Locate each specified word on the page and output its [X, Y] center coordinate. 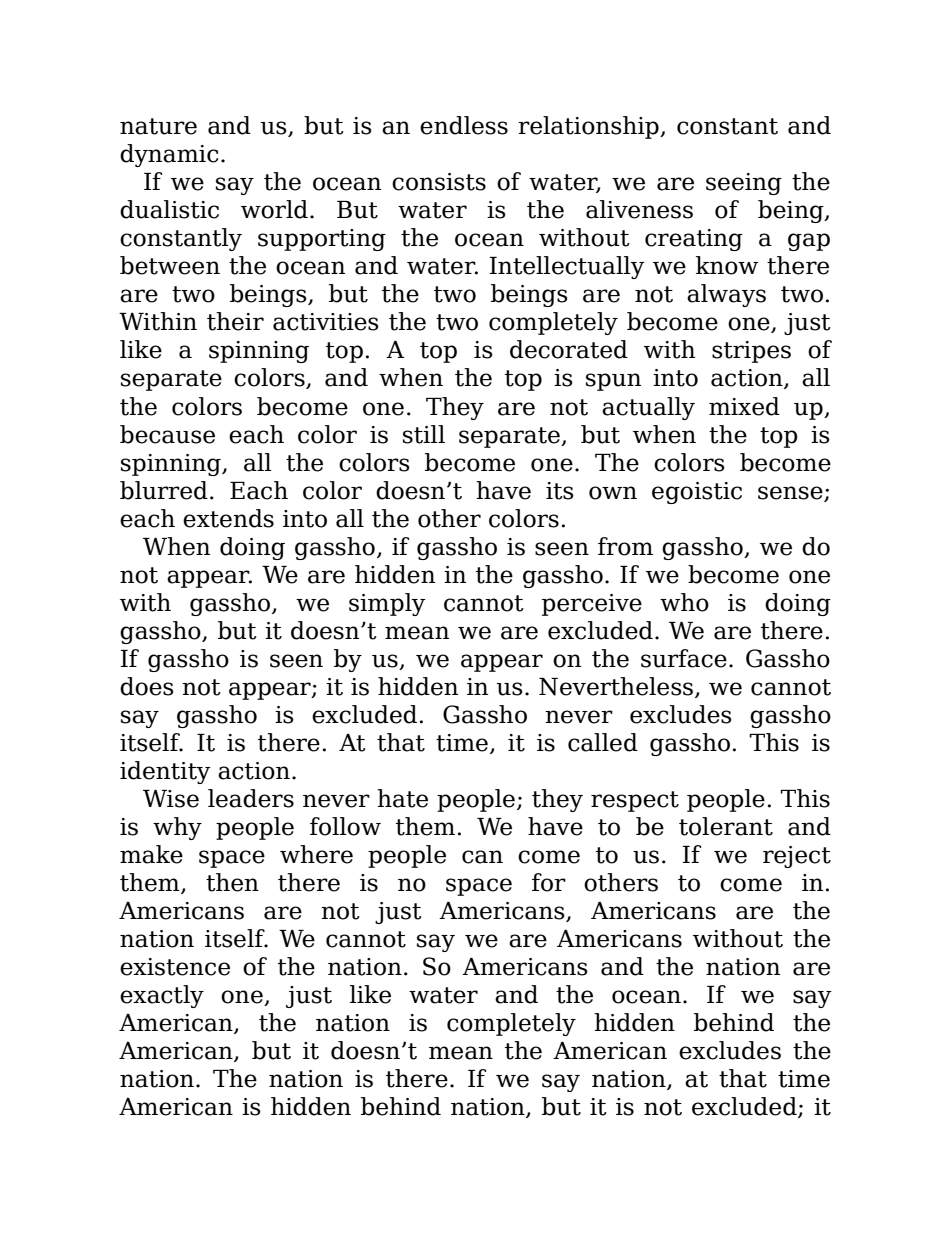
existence [175, 967]
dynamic [169, 155]
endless [464, 125]
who [684, 602]
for [549, 882]
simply [387, 604]
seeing [744, 184]
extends [228, 518]
